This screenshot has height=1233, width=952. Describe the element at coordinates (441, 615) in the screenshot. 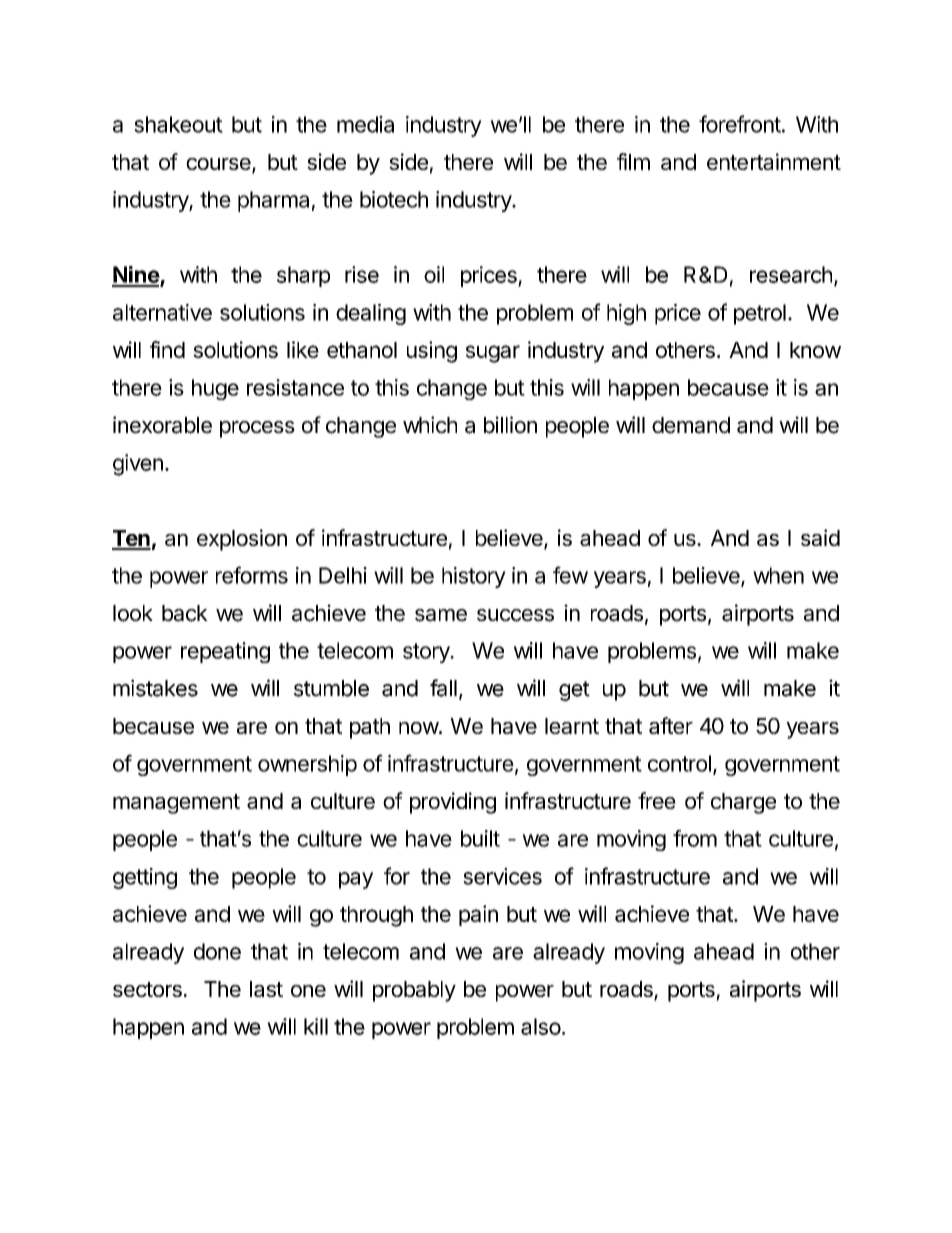

I see `same` at that location.
